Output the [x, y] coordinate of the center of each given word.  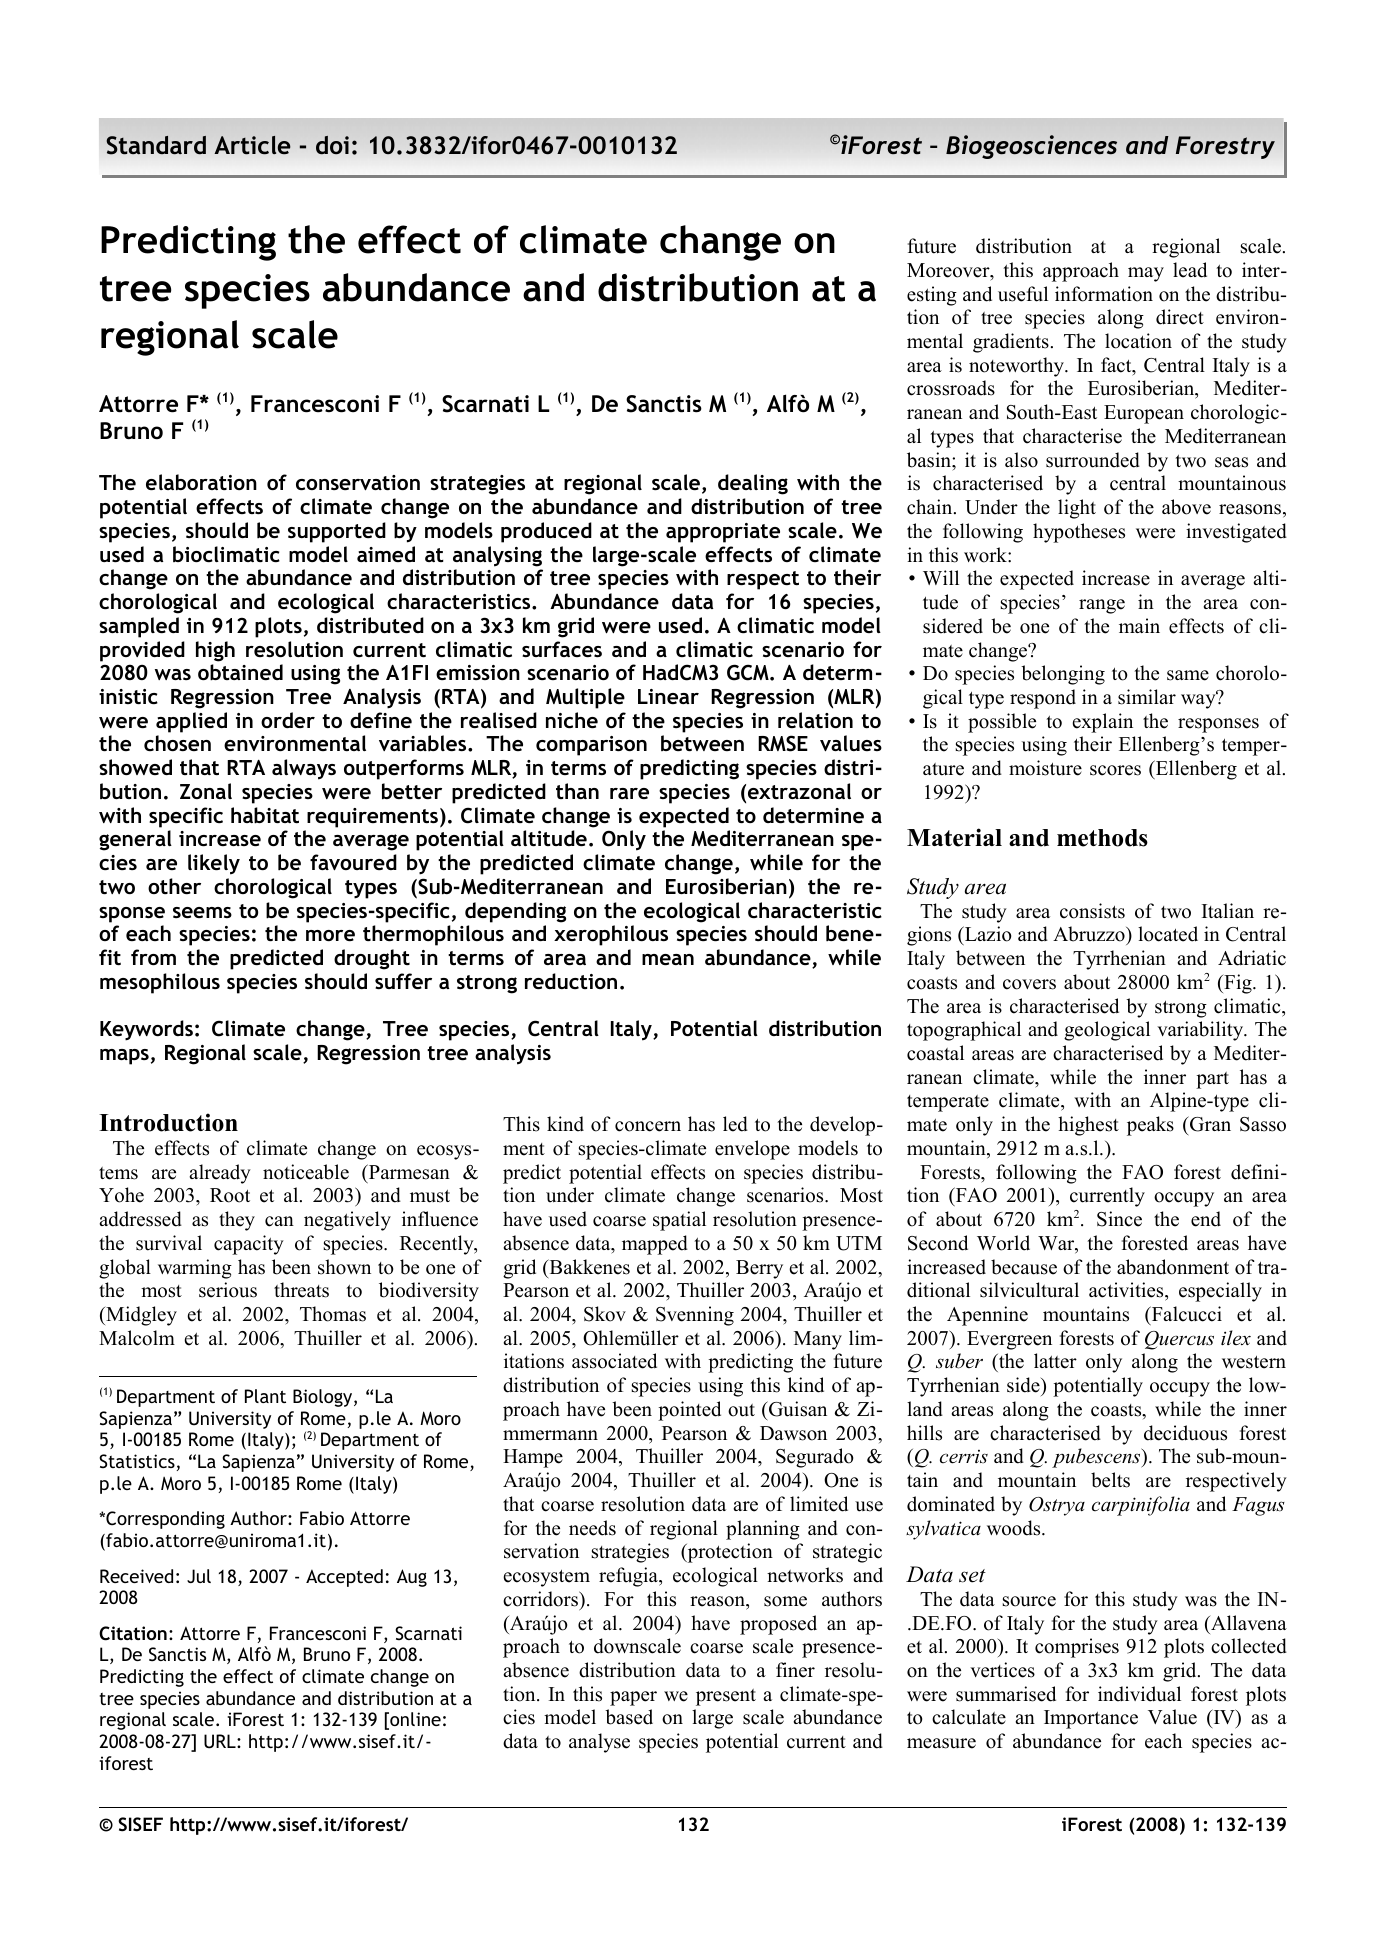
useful [1023, 294]
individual [1139, 1694]
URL [221, 1741]
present [726, 1697]
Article [252, 145]
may [1146, 274]
